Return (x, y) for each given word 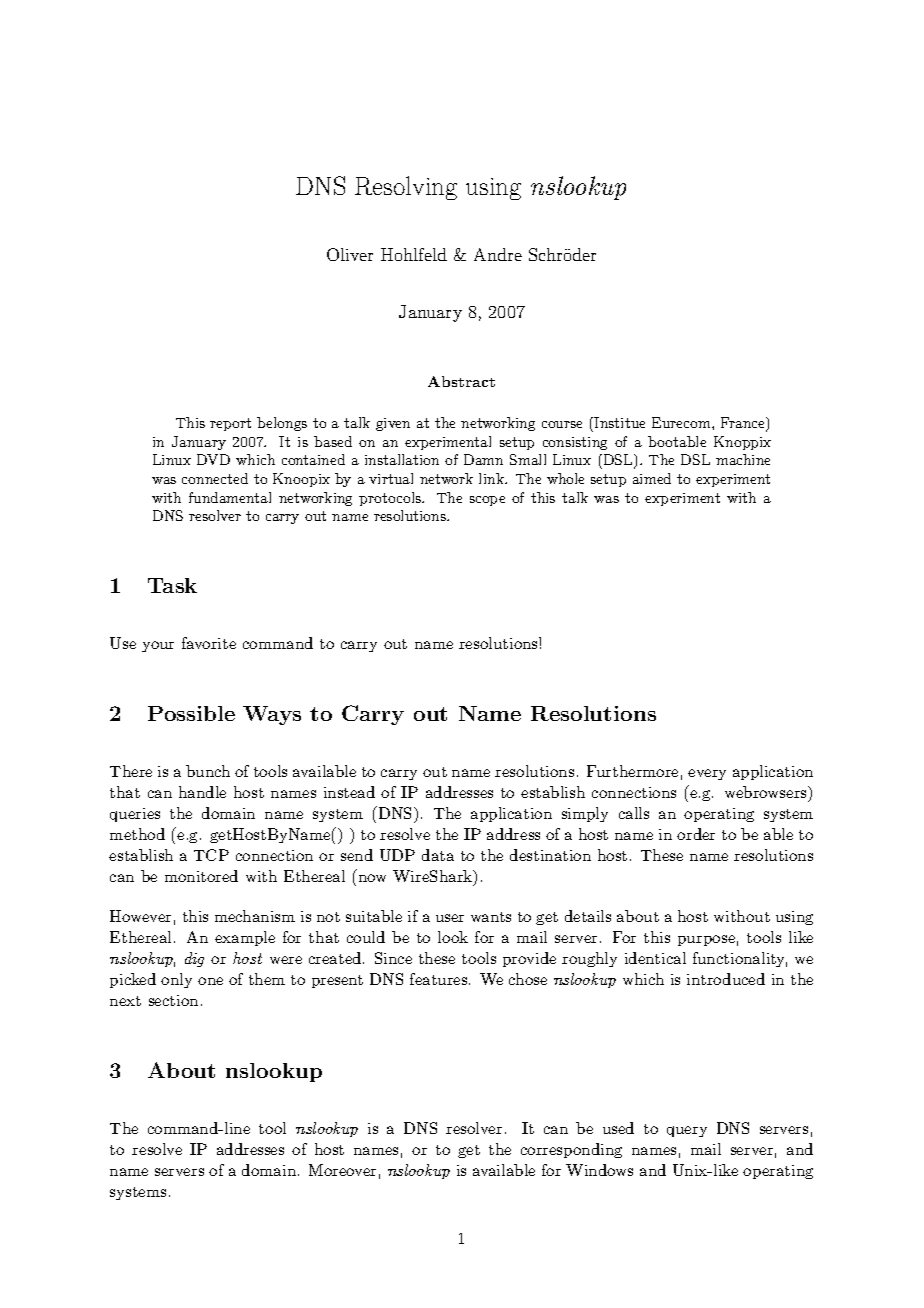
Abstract (461, 381)
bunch (208, 771)
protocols (391, 499)
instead (349, 792)
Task (172, 585)
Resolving (406, 188)
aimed (652, 478)
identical (655, 958)
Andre (498, 254)
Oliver (350, 254)
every (707, 774)
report (230, 424)
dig (194, 959)
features (440, 979)
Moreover (342, 1170)
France (744, 424)
